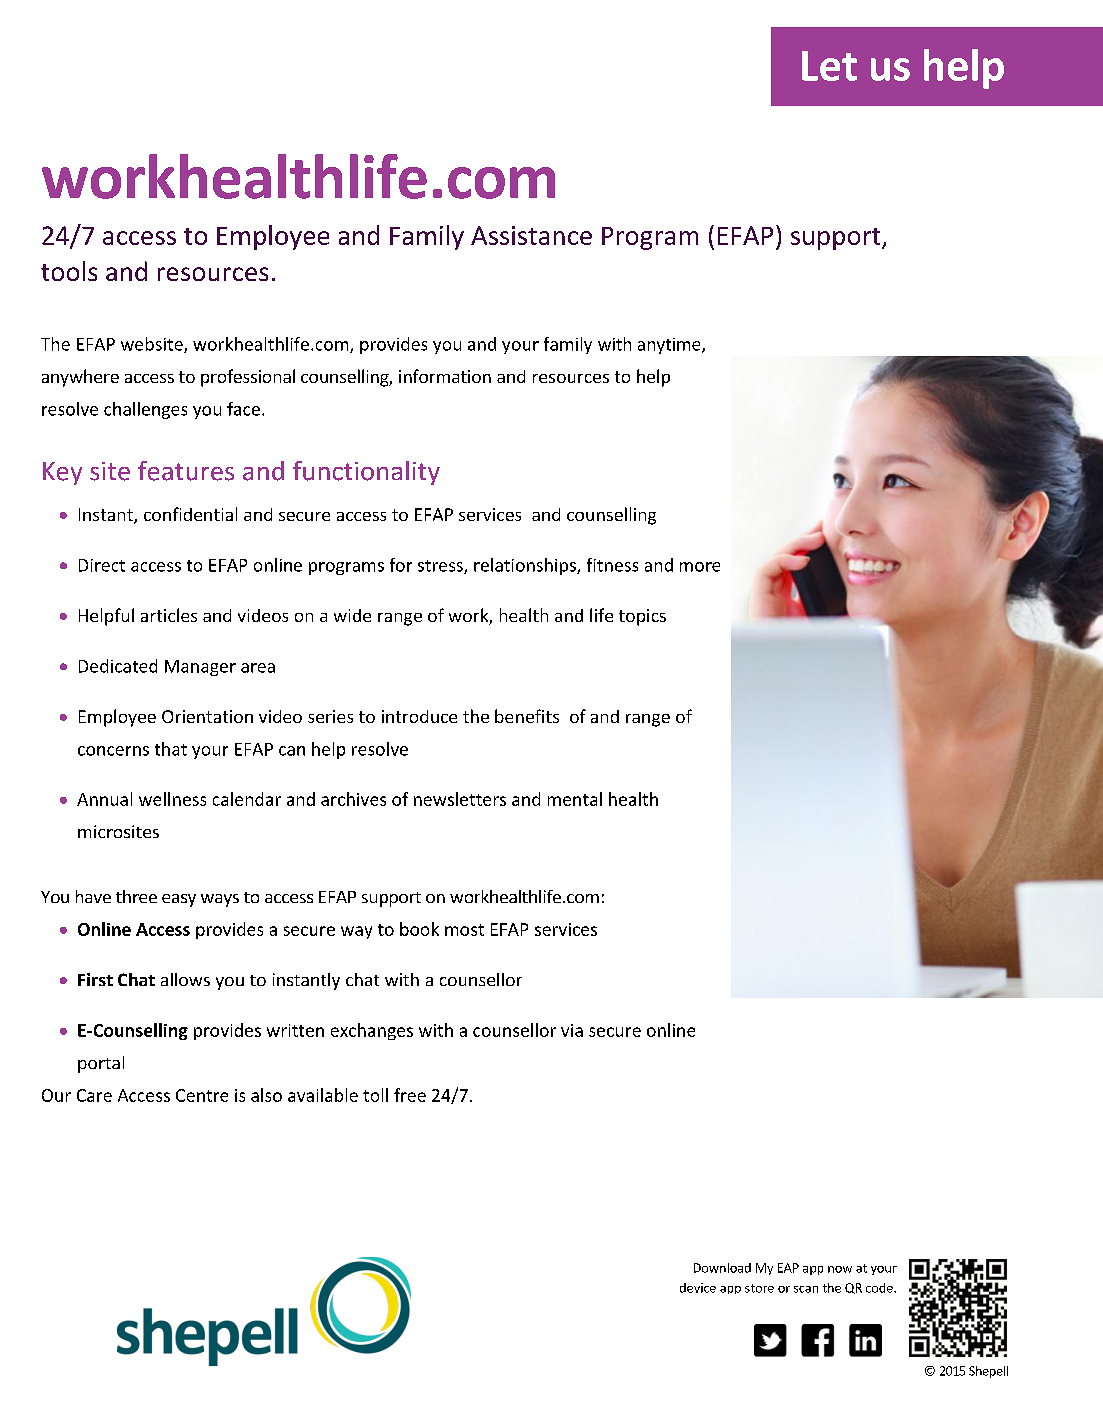 This screenshot has width=1103, height=1428. Describe the element at coordinates (441, 567) in the screenshot. I see `stress` at that location.
